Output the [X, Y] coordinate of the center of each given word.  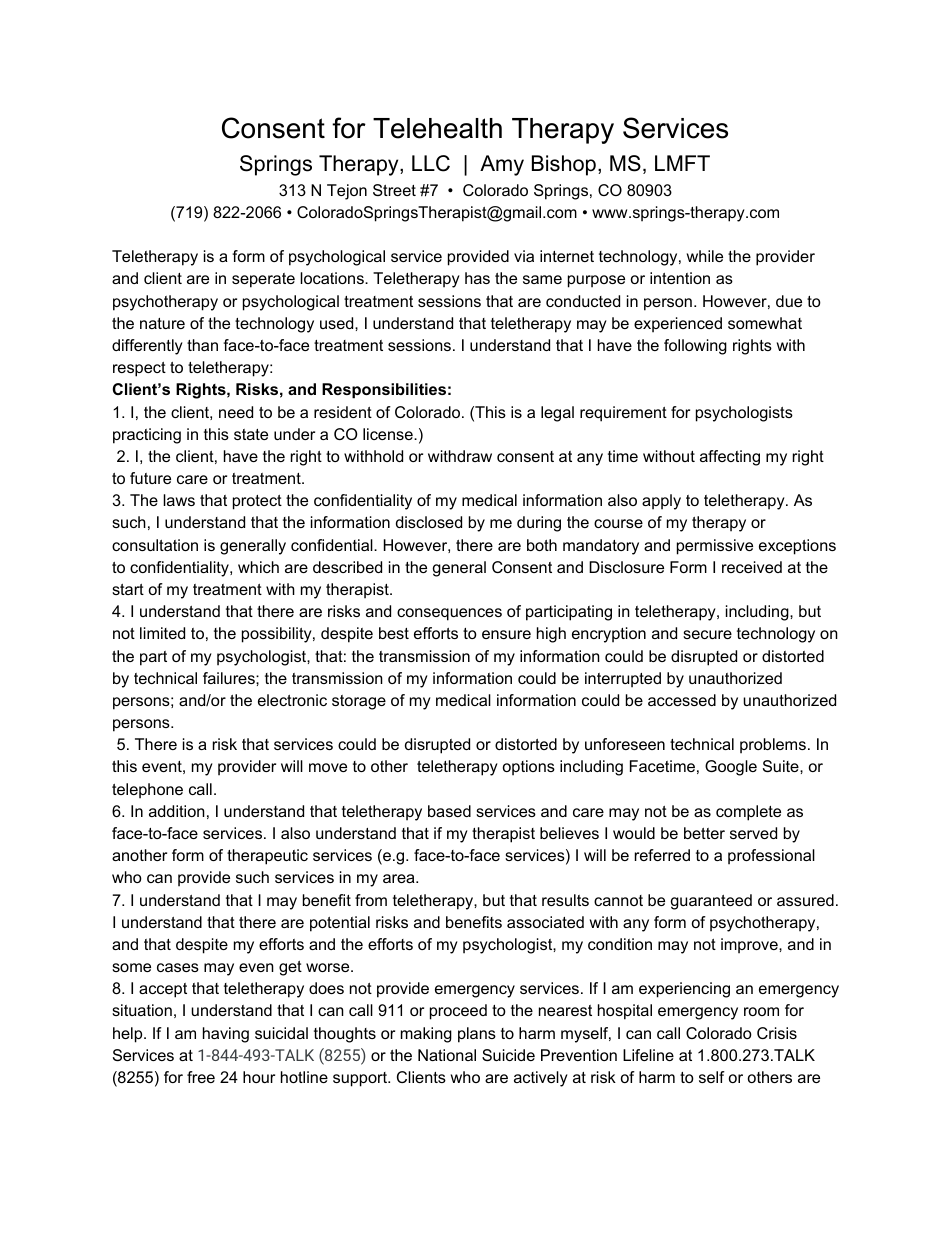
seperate [263, 280]
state [251, 434]
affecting [730, 458]
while [705, 256]
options [529, 768]
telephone [147, 791]
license [389, 434]
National [447, 1055]
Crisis [777, 1033]
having [226, 1035]
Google [731, 768]
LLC [431, 163]
